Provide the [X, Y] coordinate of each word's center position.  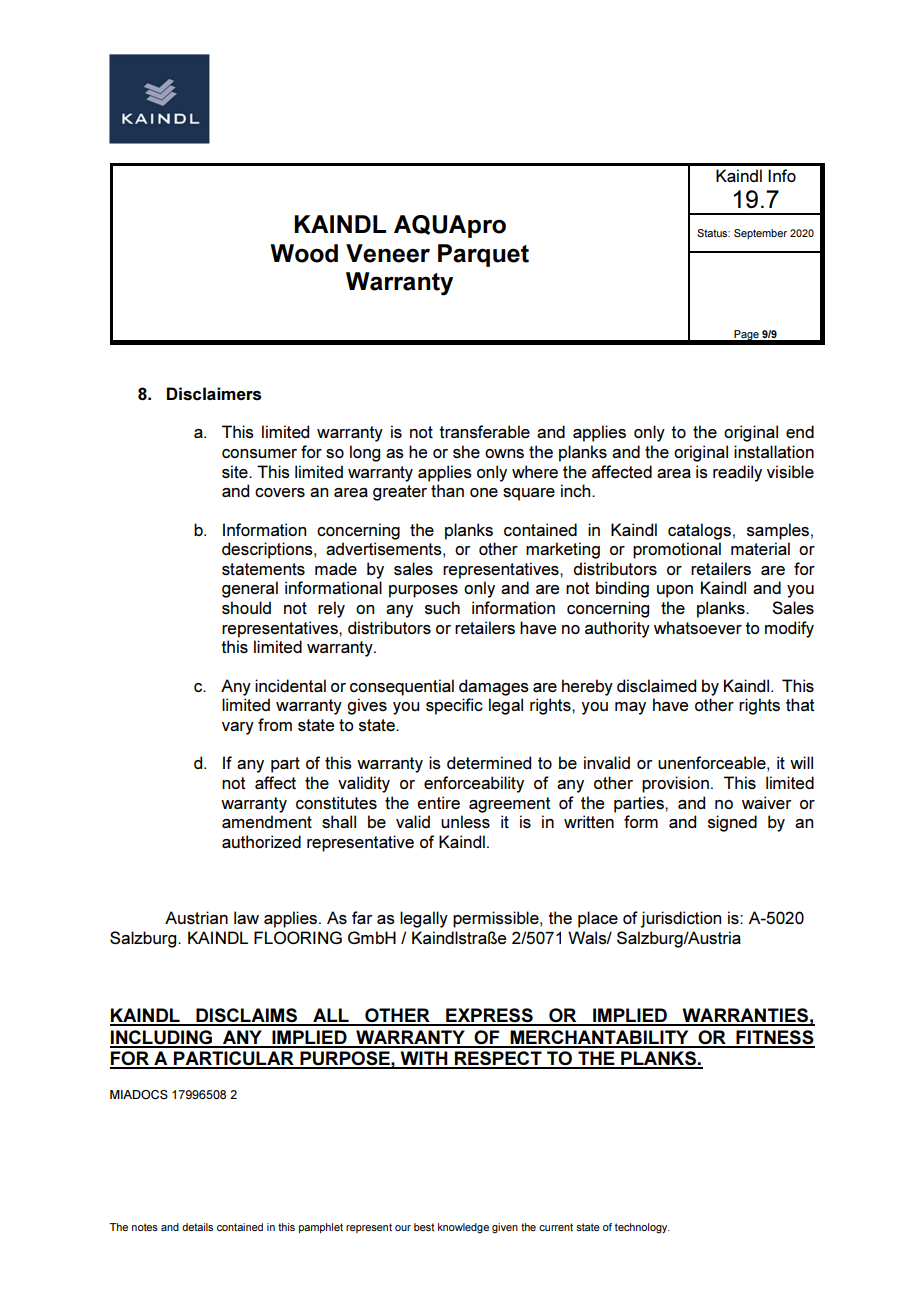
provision [675, 784]
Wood [304, 253]
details [197, 1227]
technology [642, 1228]
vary [238, 728]
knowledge [463, 1228]
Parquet [483, 255]
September [760, 234]
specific [454, 706]
